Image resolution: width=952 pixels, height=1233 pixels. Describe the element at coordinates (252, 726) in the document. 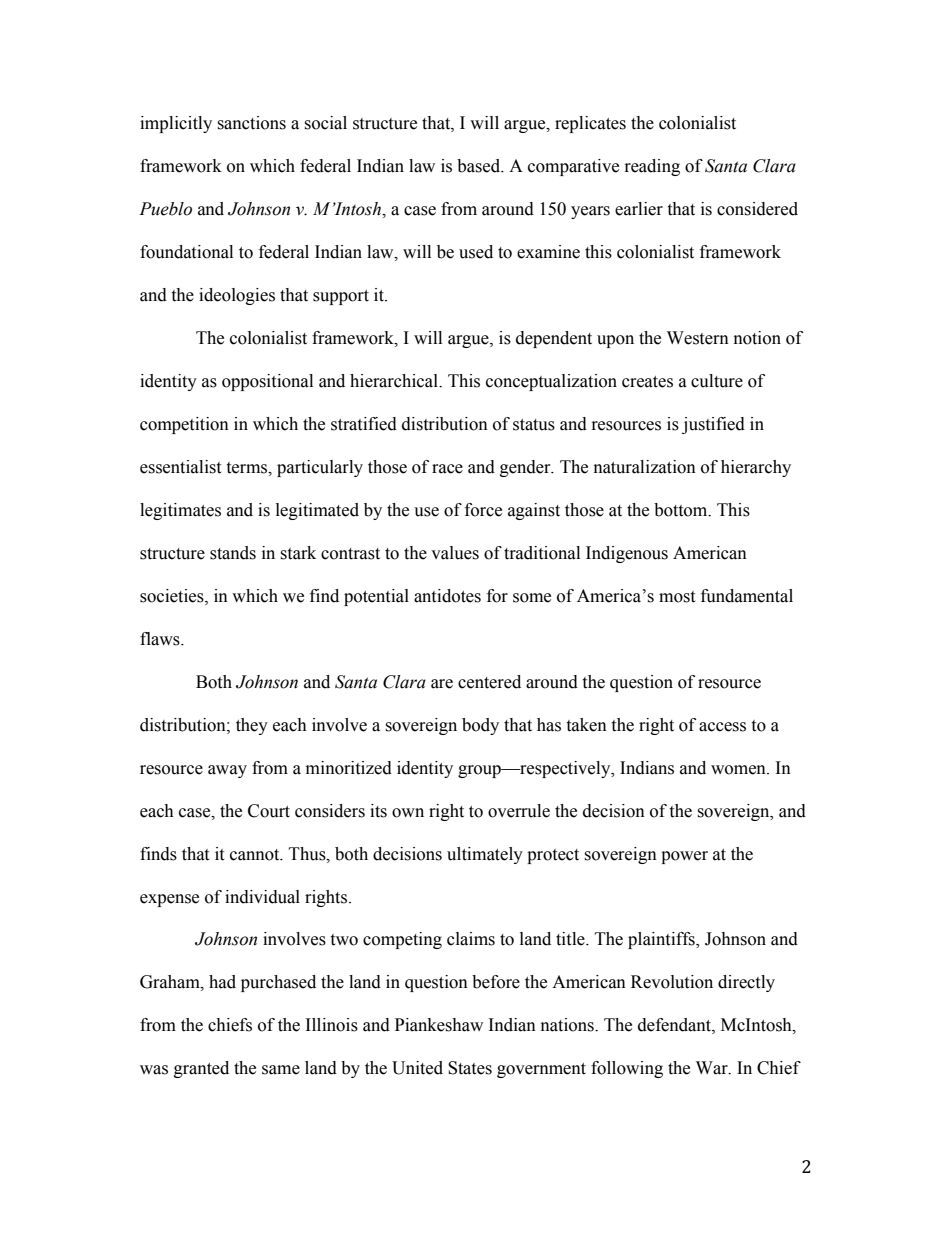

I see `they` at that location.
